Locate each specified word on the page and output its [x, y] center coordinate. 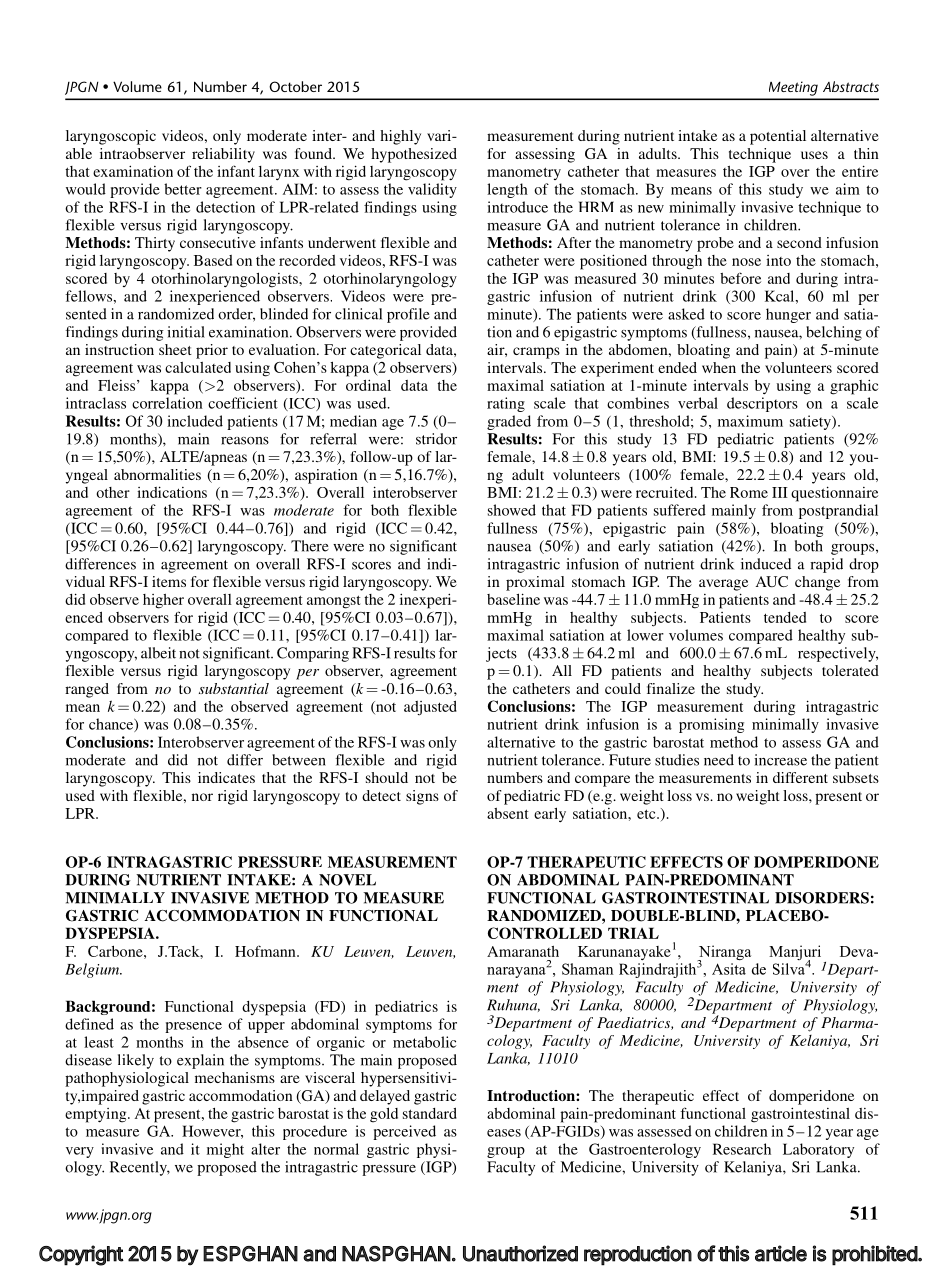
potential [778, 137]
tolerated [850, 670]
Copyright [81, 1255]
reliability [223, 155]
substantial [234, 688]
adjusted [430, 708]
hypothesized [414, 155]
